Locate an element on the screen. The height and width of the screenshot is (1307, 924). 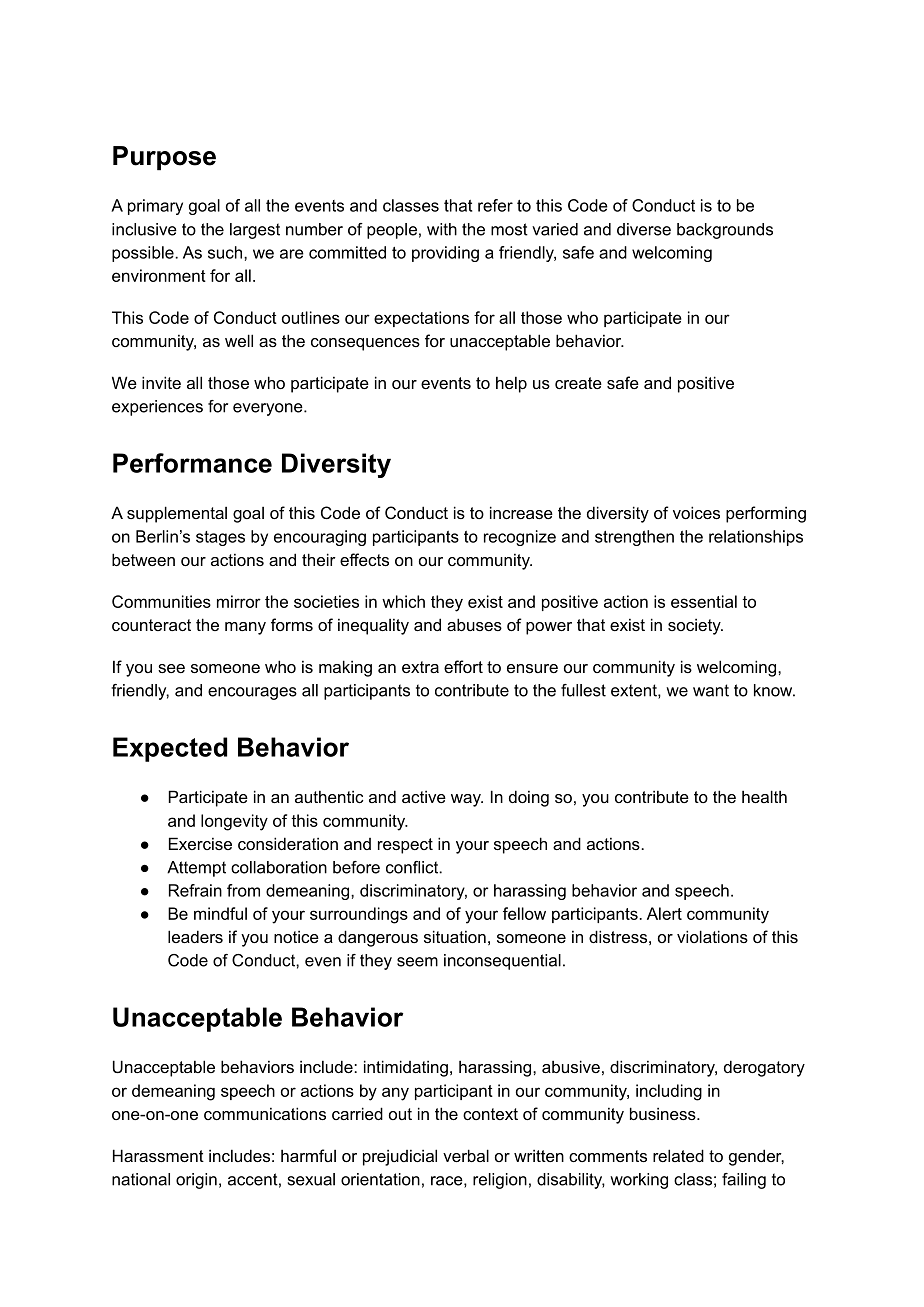
refer is located at coordinates (495, 205).
